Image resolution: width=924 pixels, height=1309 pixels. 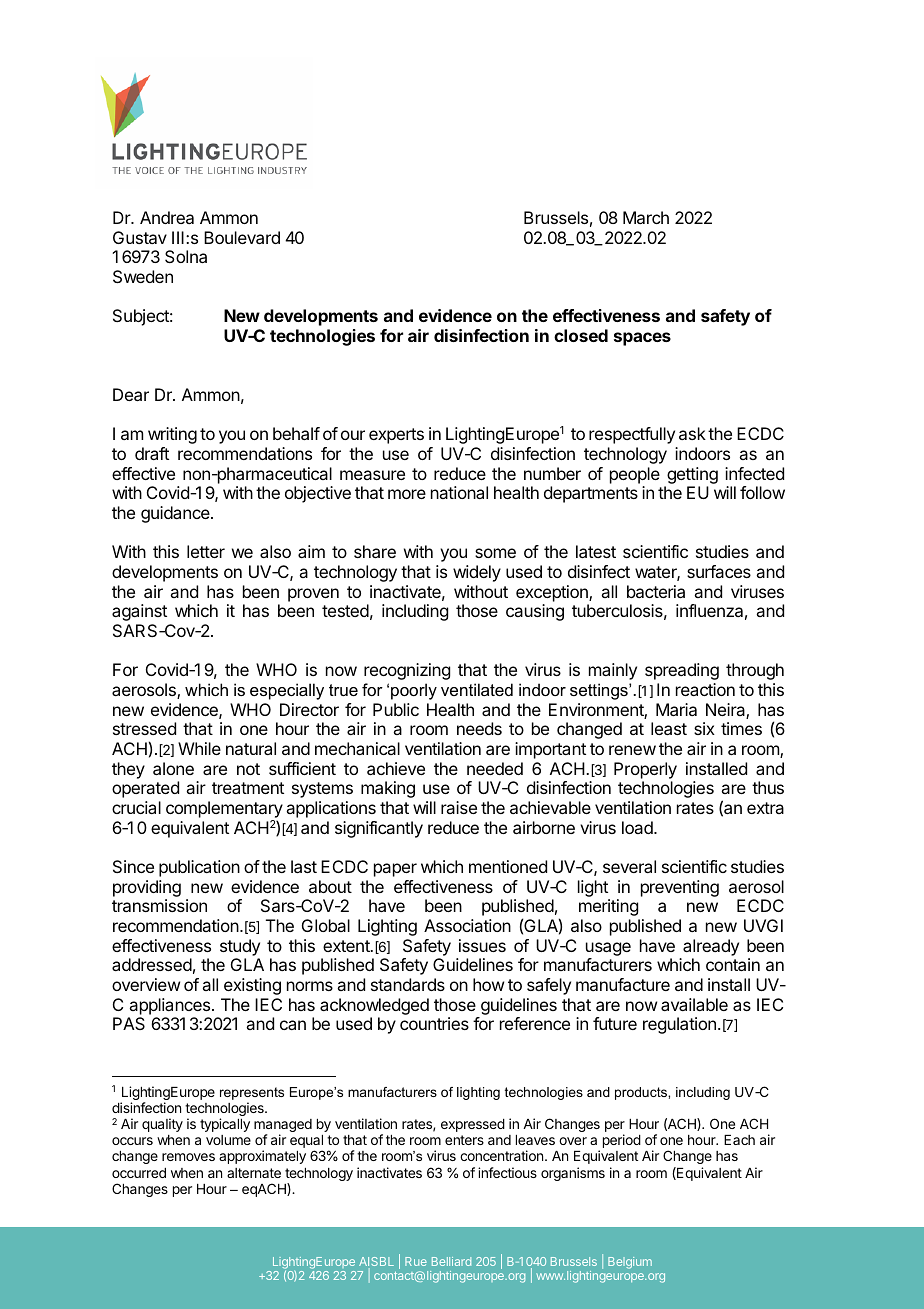 What do you see at coordinates (479, 728) in the screenshot?
I see `needs` at bounding box center [479, 728].
